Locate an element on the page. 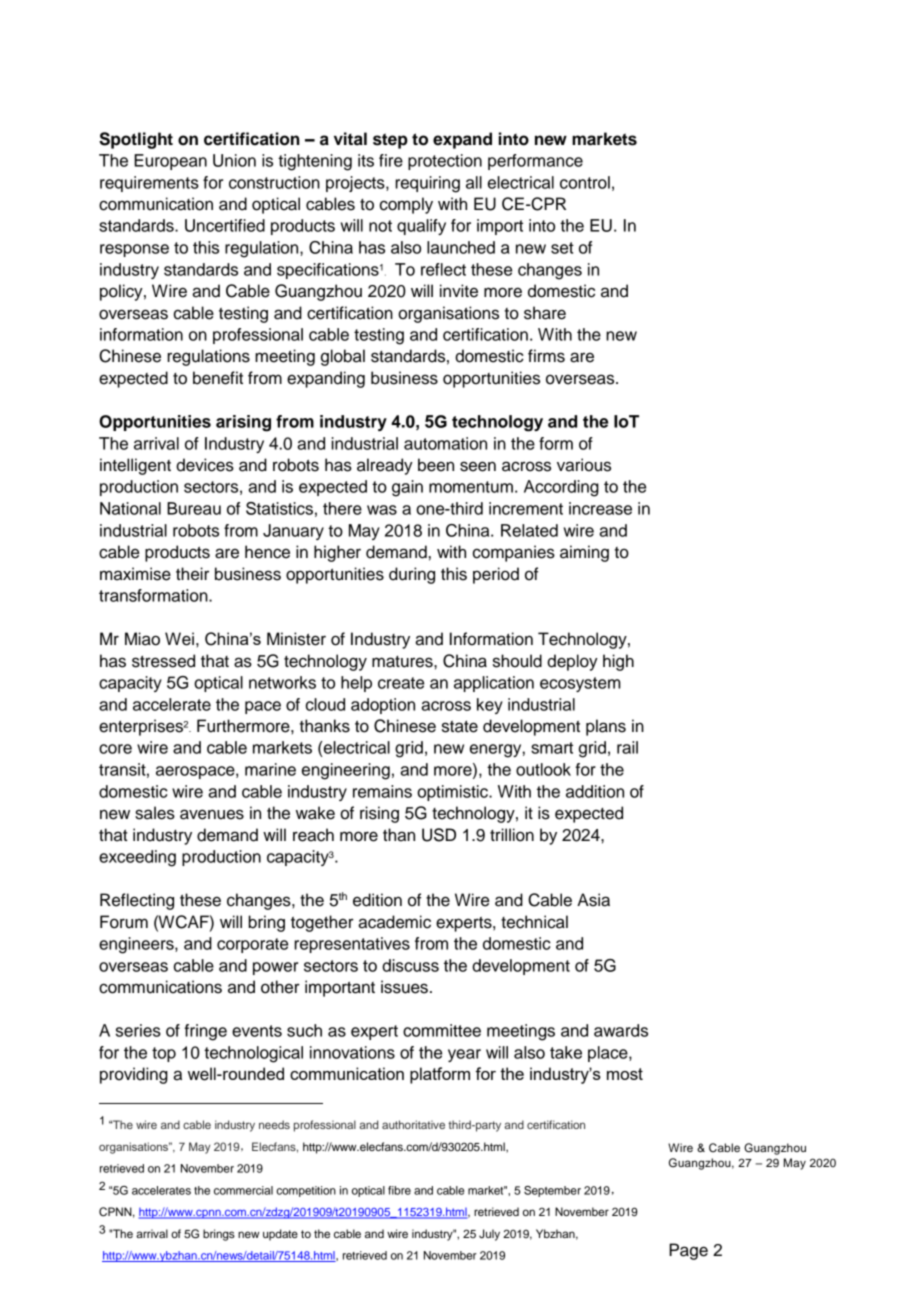 The width and height of the page is (924, 1308). plans is located at coordinates (606, 727).
